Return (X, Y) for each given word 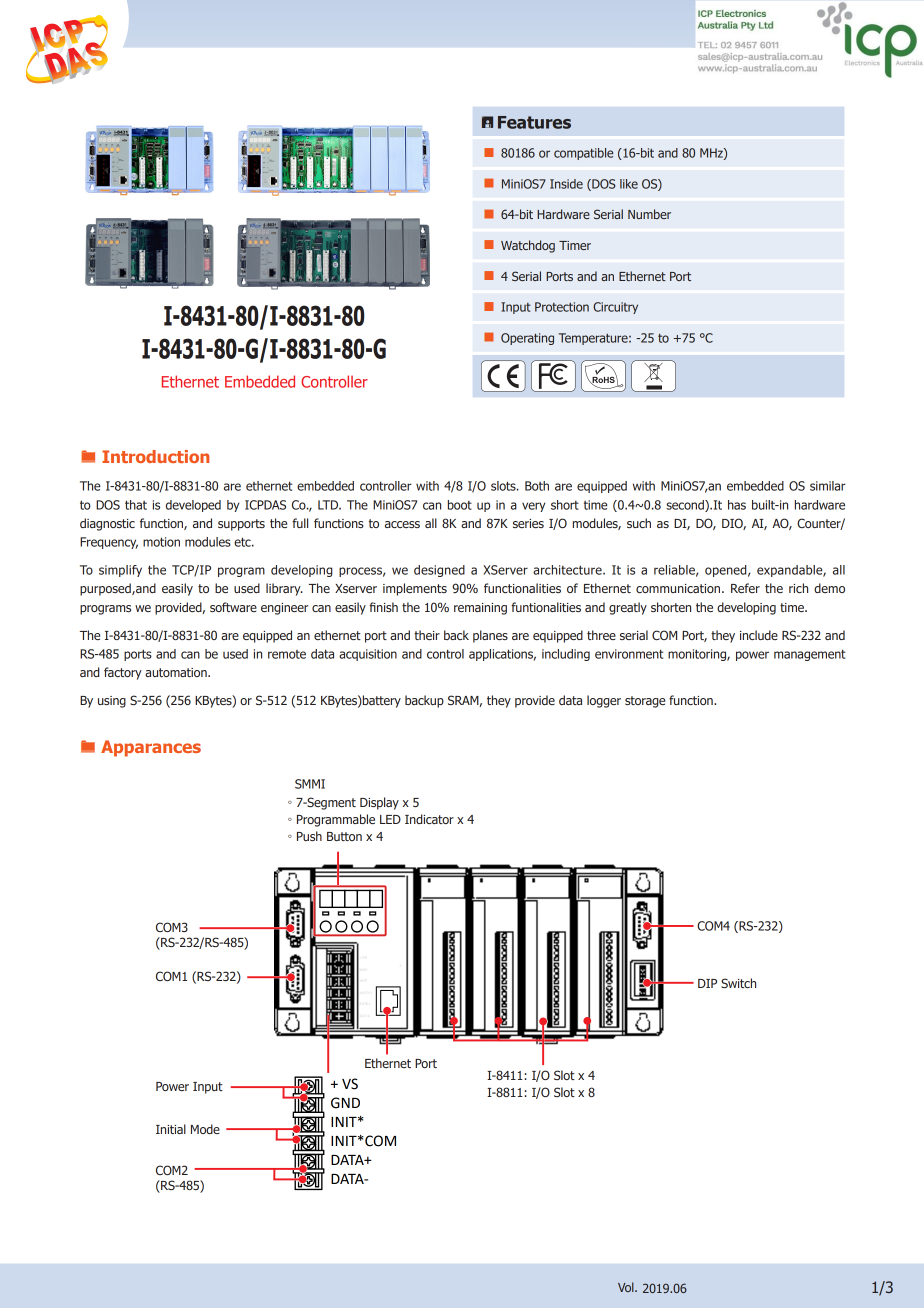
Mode (205, 1129)
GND (345, 1103)
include (759, 635)
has (737, 505)
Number (649, 214)
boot (460, 505)
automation (177, 672)
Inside (566, 184)
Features (534, 122)
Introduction (155, 456)
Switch (738, 983)
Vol (627, 1287)
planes (490, 636)
